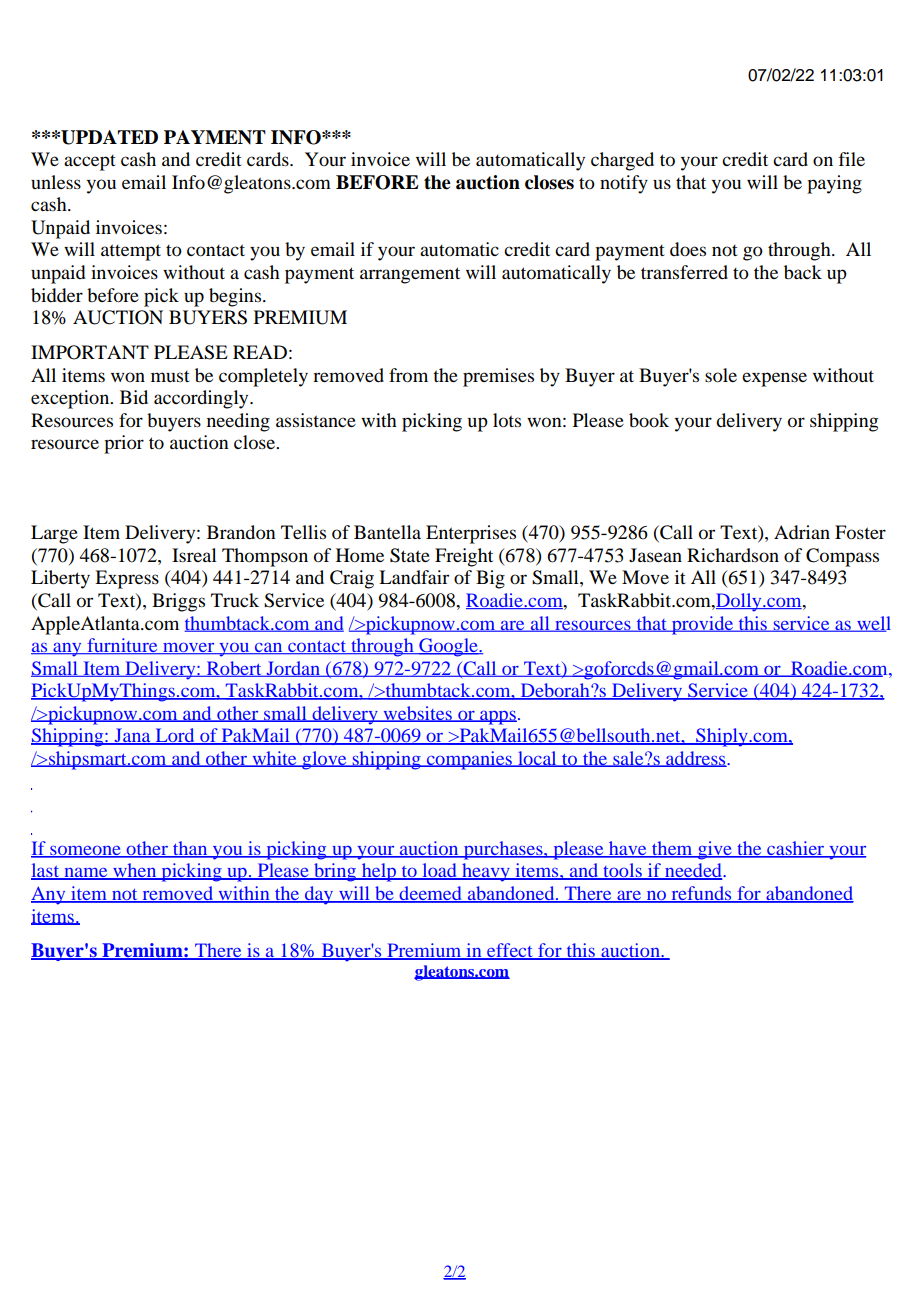 The height and width of the screenshot is (1308, 924). I want to click on Isreal, so click(194, 555).
